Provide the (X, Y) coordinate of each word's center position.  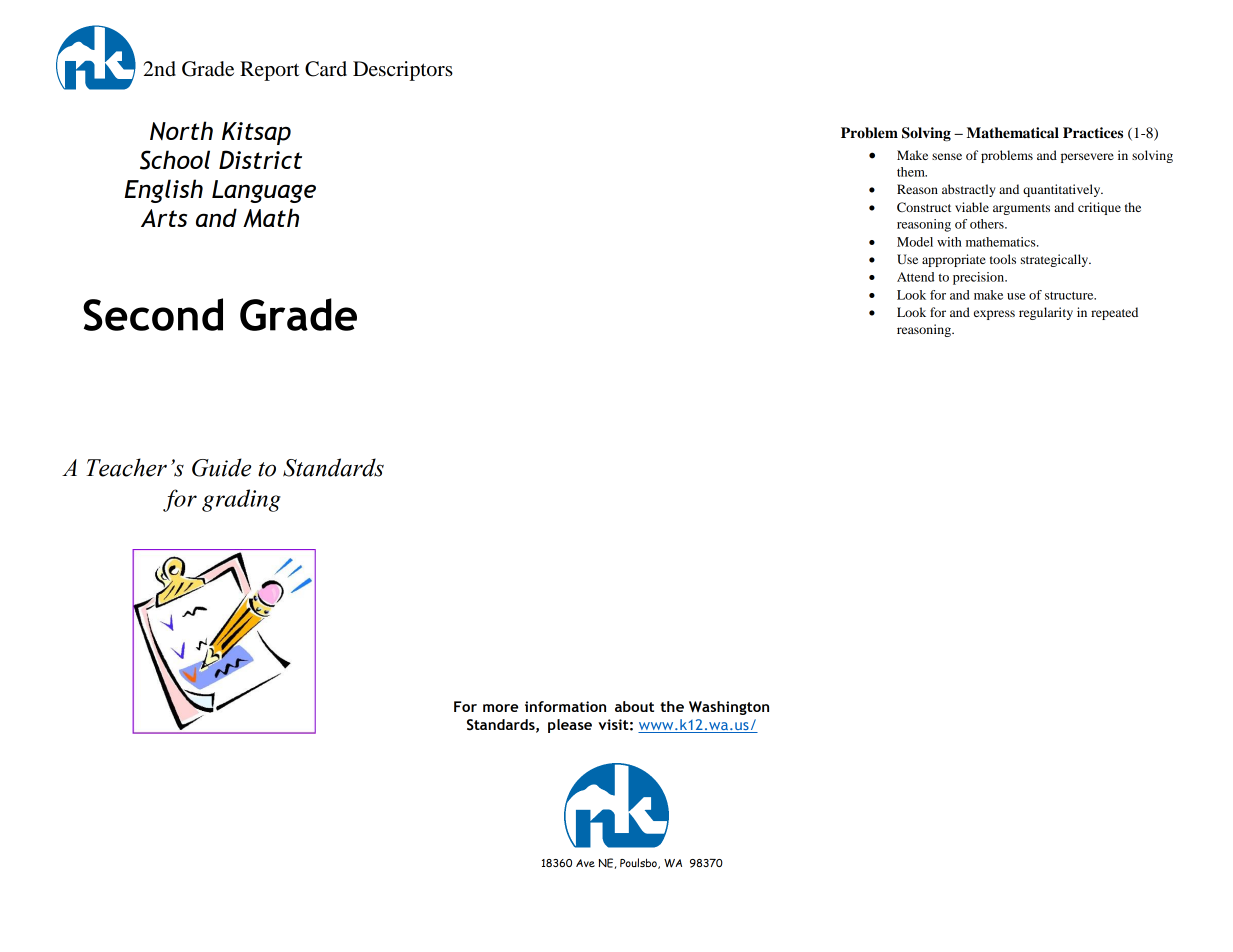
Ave (585, 863)
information (565, 706)
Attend (915, 277)
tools (1003, 259)
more (500, 708)
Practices (1093, 133)
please (570, 726)
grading (241, 500)
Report (269, 71)
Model (915, 242)
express (994, 315)
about (634, 706)
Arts (164, 218)
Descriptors (403, 71)
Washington (729, 708)
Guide (221, 467)
